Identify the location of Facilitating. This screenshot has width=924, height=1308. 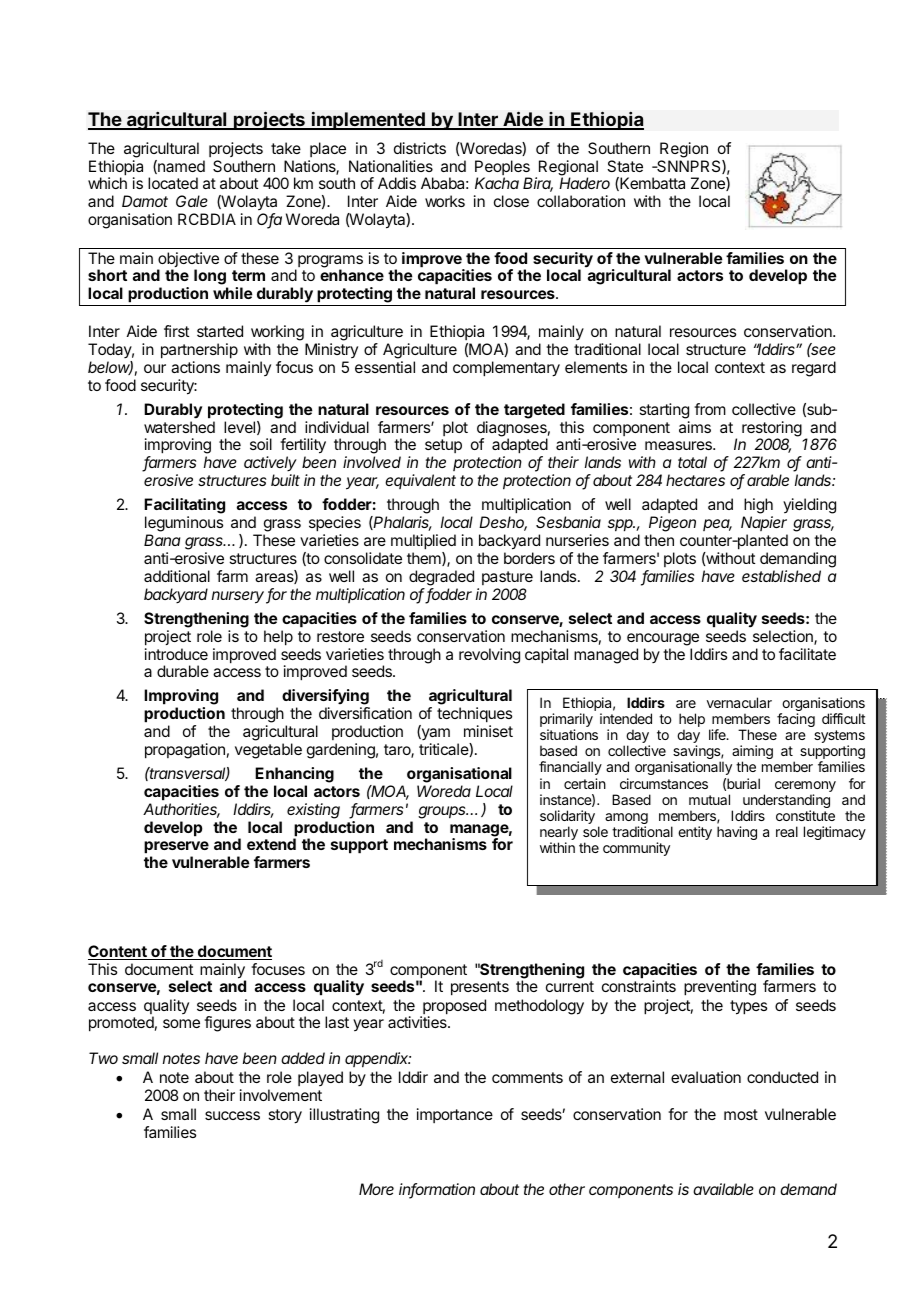
(184, 506).
